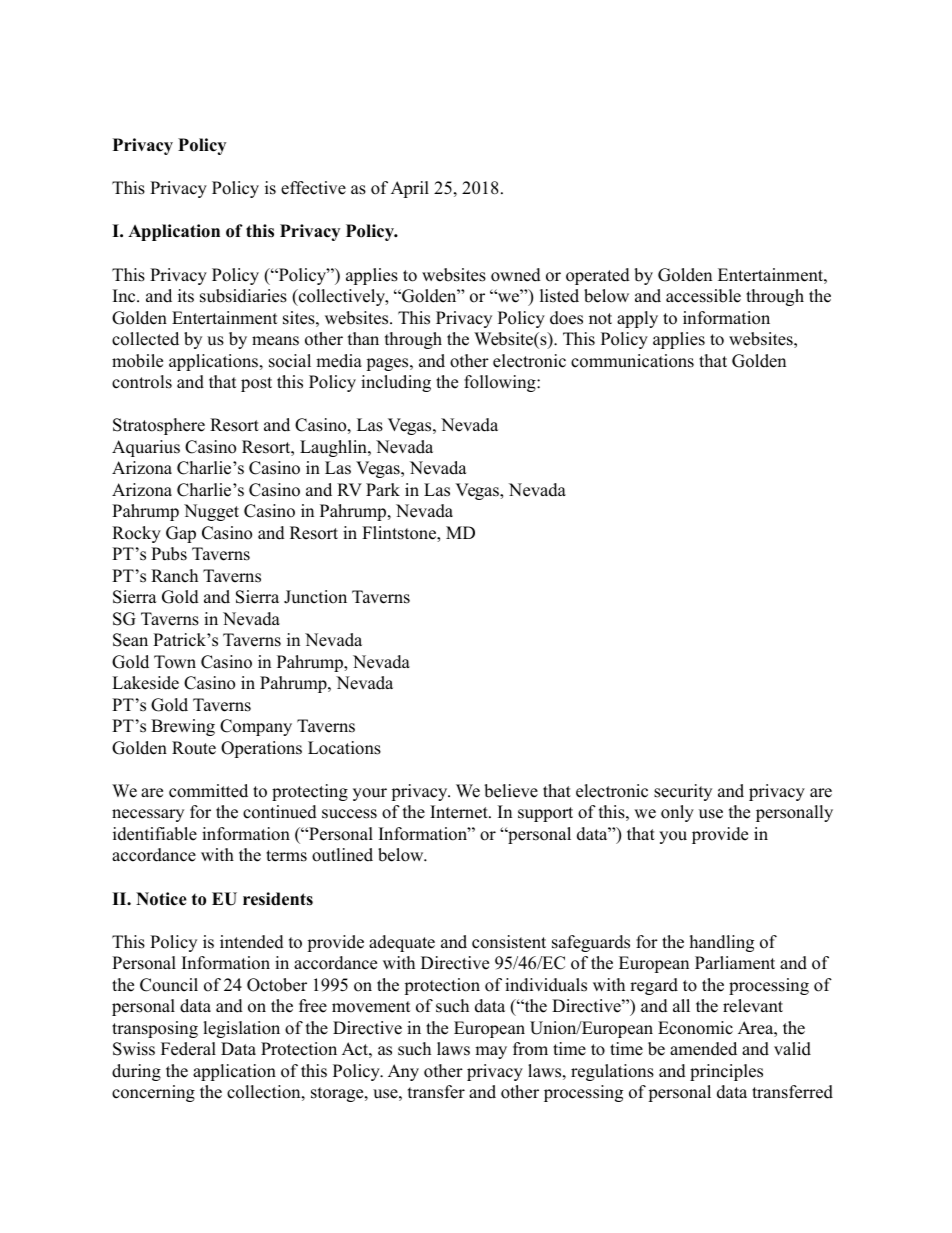 This screenshot has width=952, height=1233. Describe the element at coordinates (491, 1052) in the screenshot. I see `may` at that location.
